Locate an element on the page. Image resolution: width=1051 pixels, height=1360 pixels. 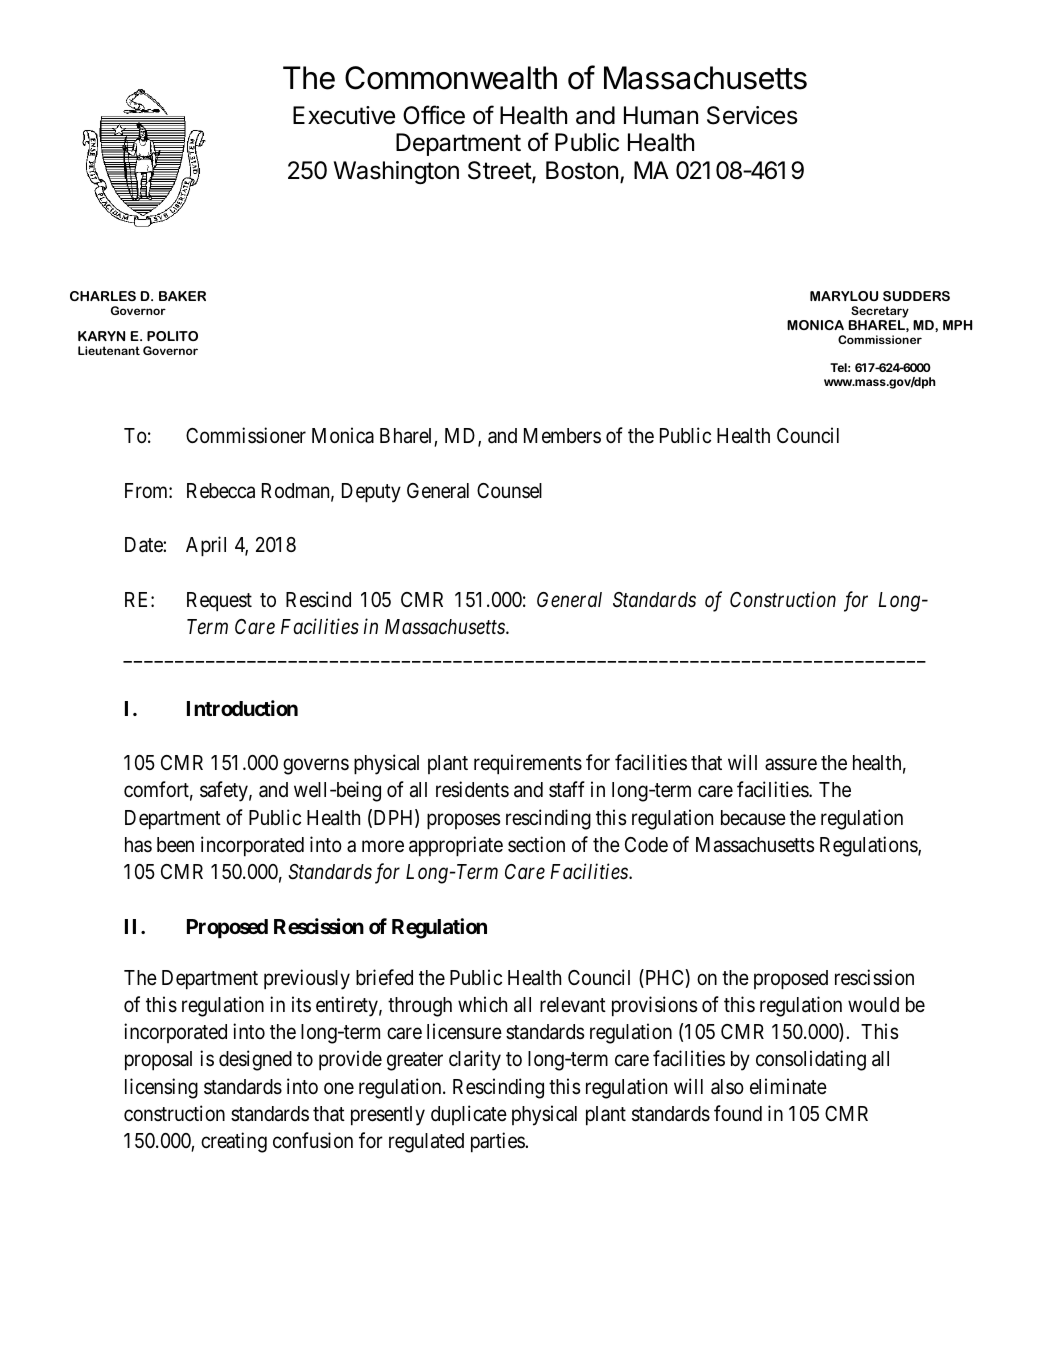
Services is located at coordinates (752, 115).
